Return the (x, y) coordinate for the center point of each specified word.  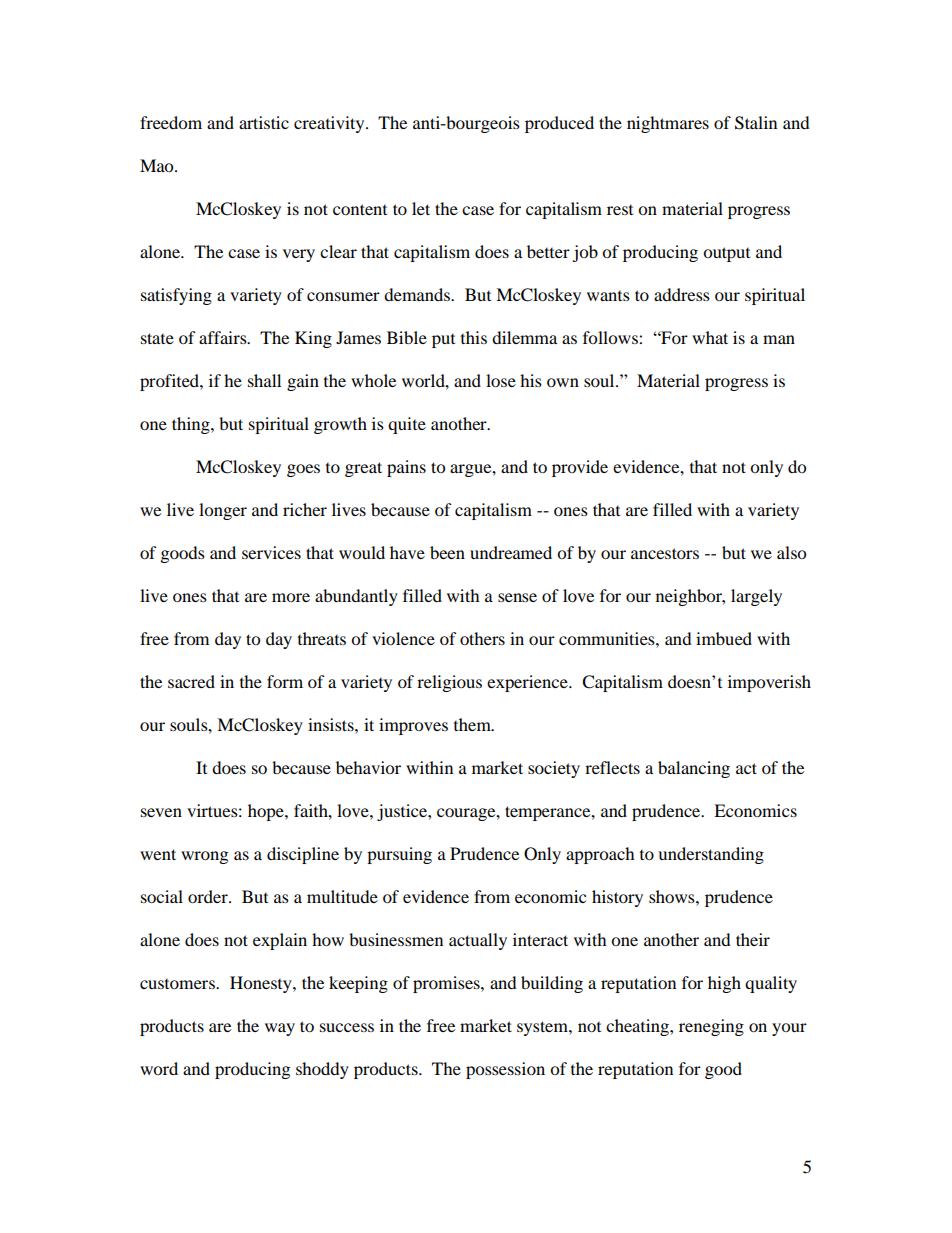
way (280, 1029)
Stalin (756, 123)
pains (406, 468)
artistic (264, 122)
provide (580, 468)
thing (192, 425)
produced (559, 124)
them (473, 724)
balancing (694, 769)
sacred (191, 681)
